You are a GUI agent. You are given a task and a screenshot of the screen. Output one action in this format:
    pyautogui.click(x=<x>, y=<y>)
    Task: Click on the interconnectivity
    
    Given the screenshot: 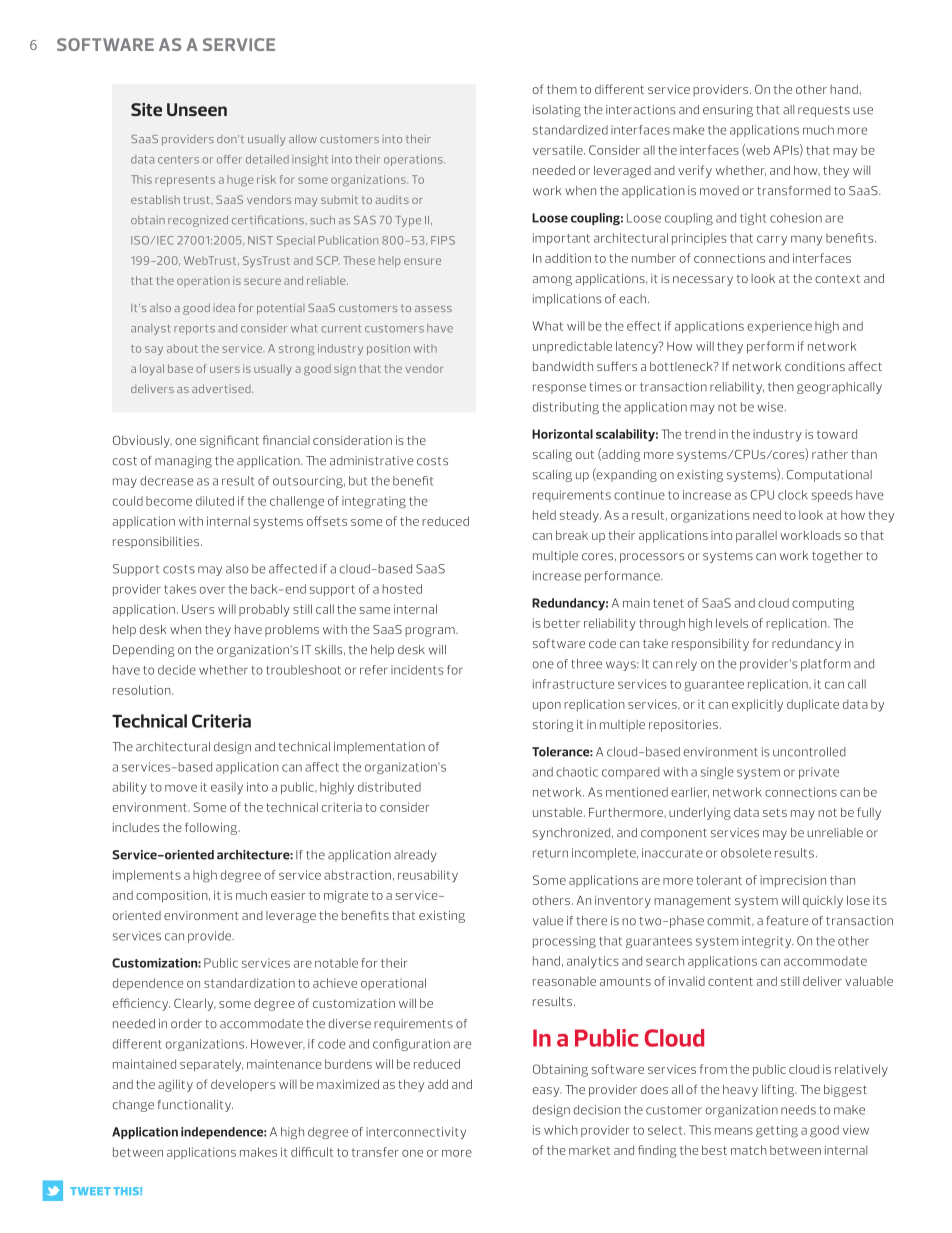 What is the action you would take?
    pyautogui.click(x=416, y=1133)
